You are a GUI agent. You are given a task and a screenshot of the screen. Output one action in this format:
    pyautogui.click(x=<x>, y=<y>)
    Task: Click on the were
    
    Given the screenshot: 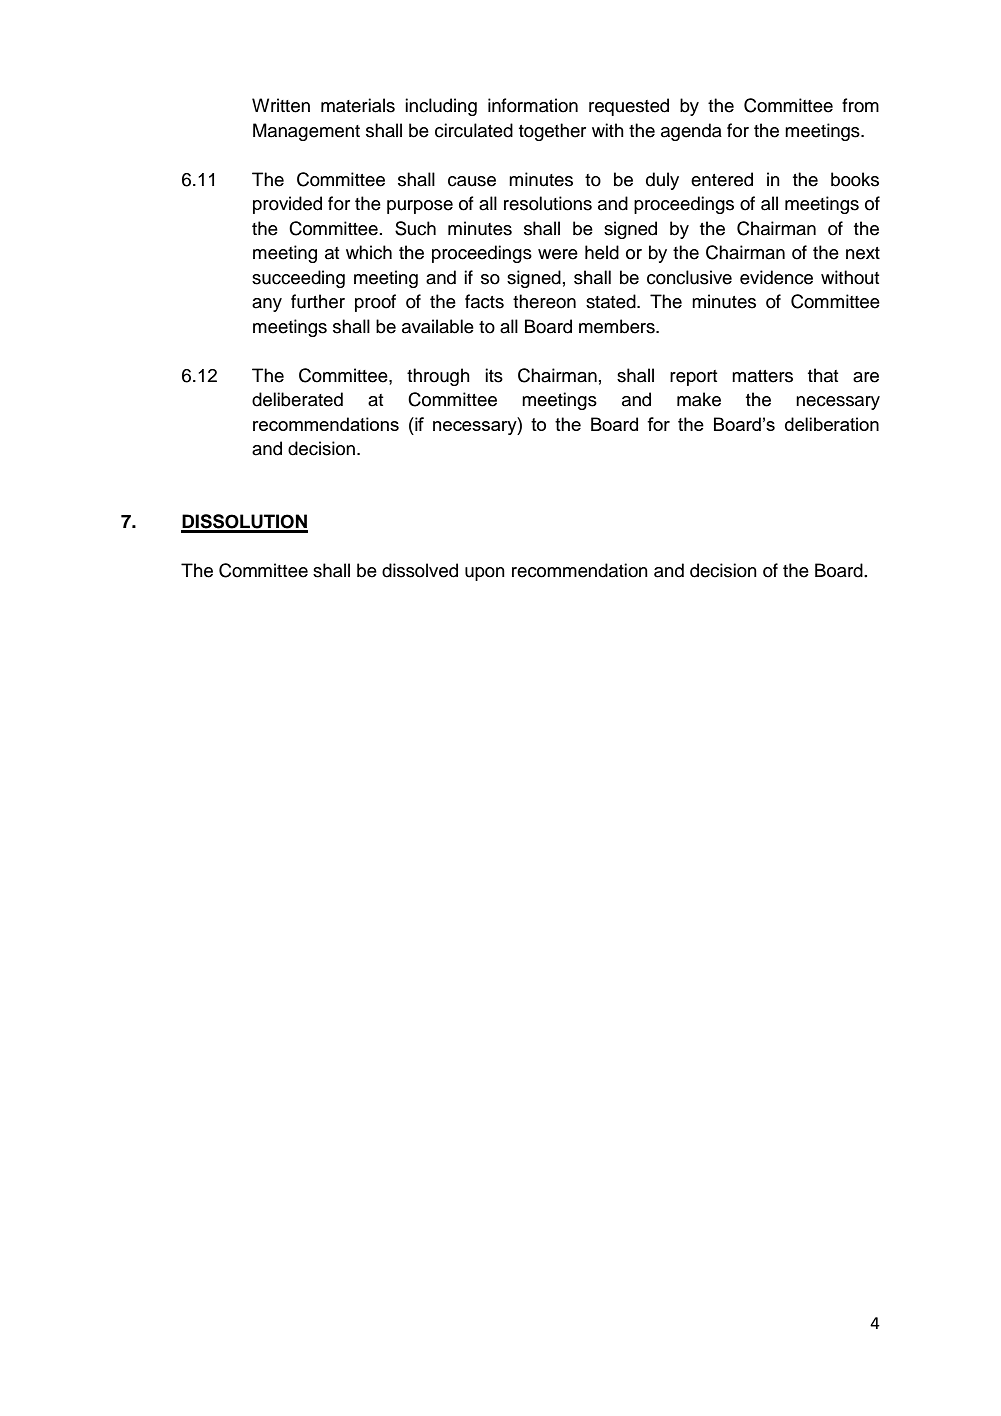 What is the action you would take?
    pyautogui.click(x=558, y=254)
